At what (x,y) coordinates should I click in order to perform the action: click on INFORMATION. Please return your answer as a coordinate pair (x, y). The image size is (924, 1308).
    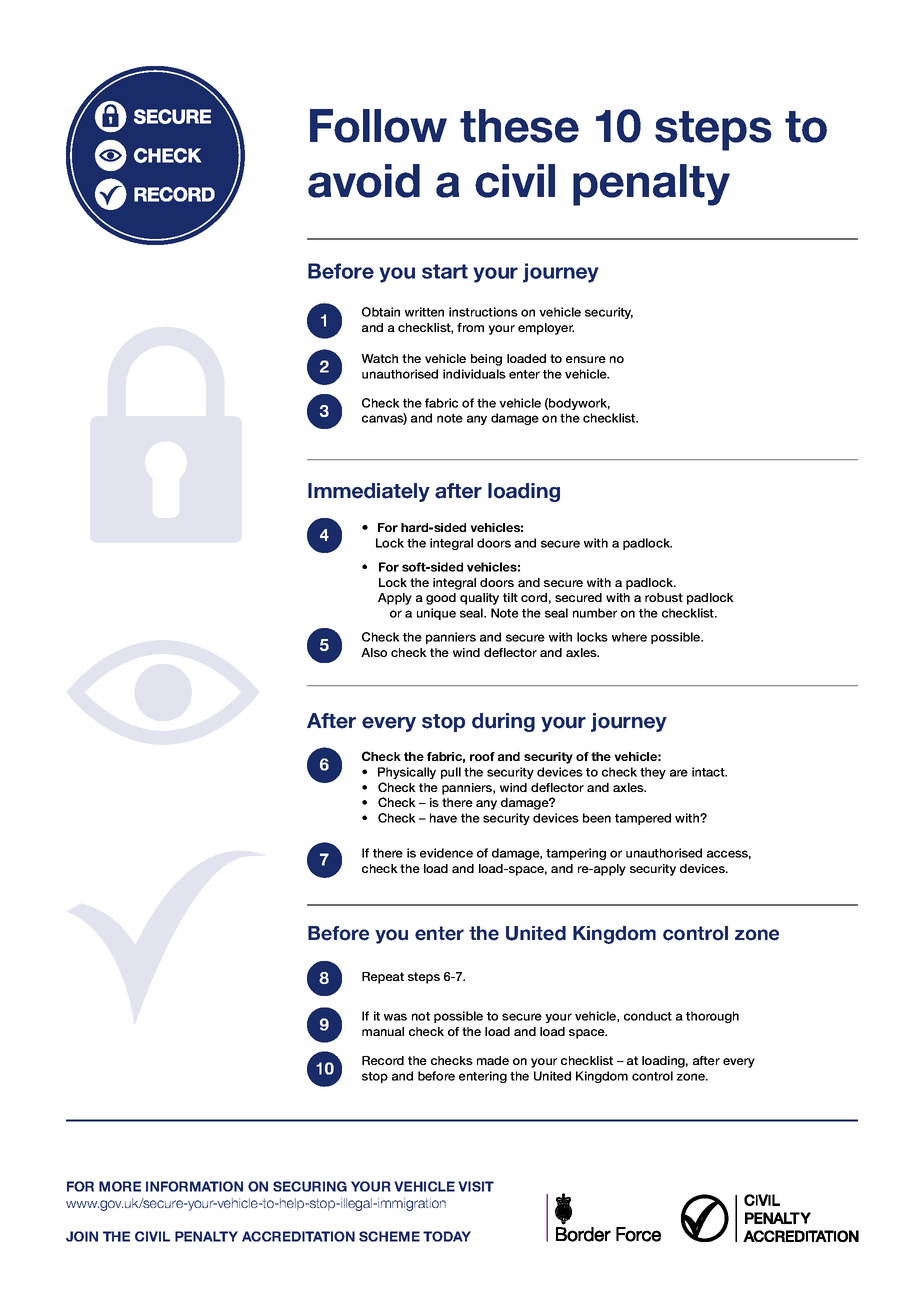
    Looking at the image, I should click on (194, 1186).
